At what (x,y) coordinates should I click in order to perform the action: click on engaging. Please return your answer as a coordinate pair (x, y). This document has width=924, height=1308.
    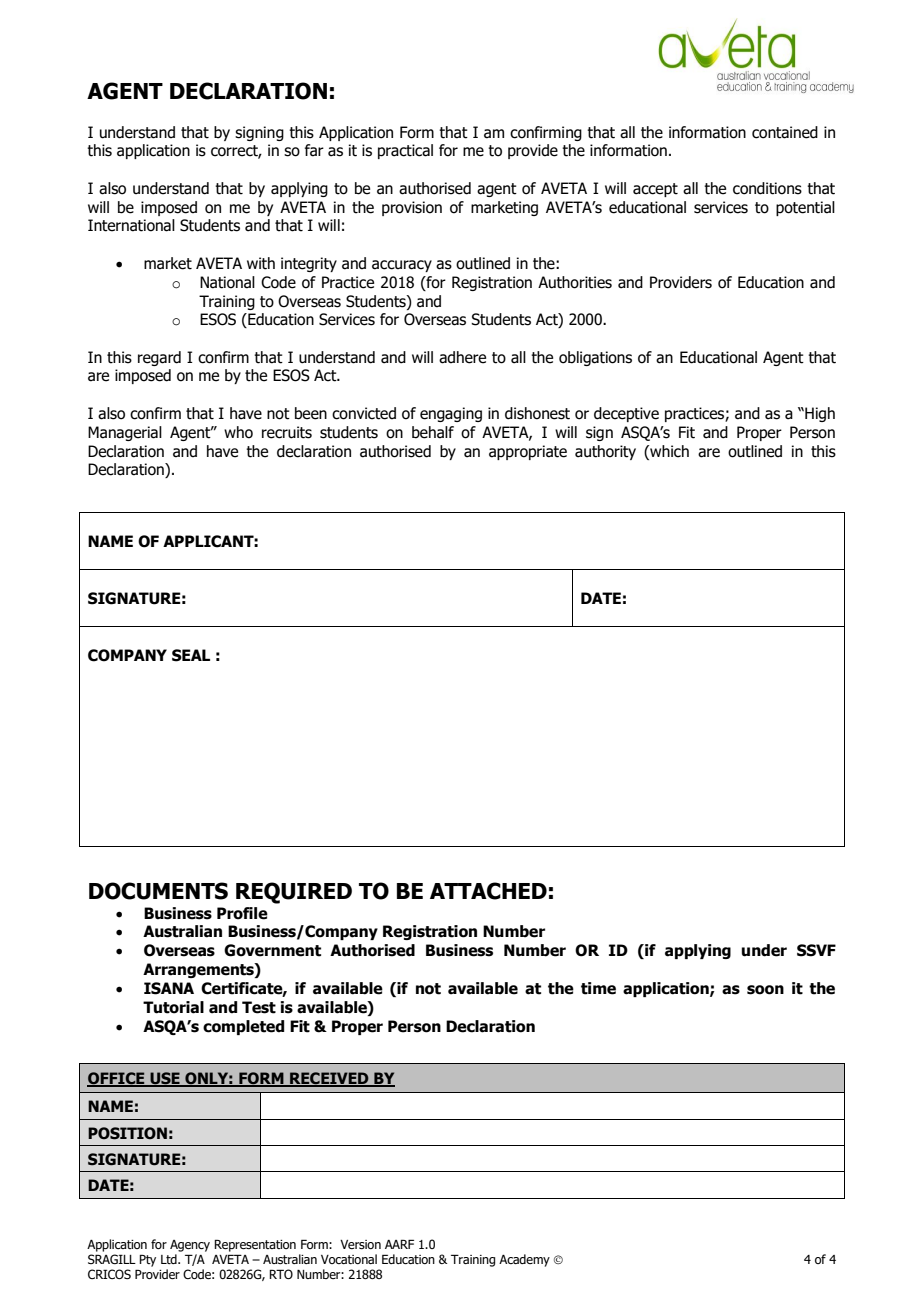
    Looking at the image, I should click on (451, 414).
